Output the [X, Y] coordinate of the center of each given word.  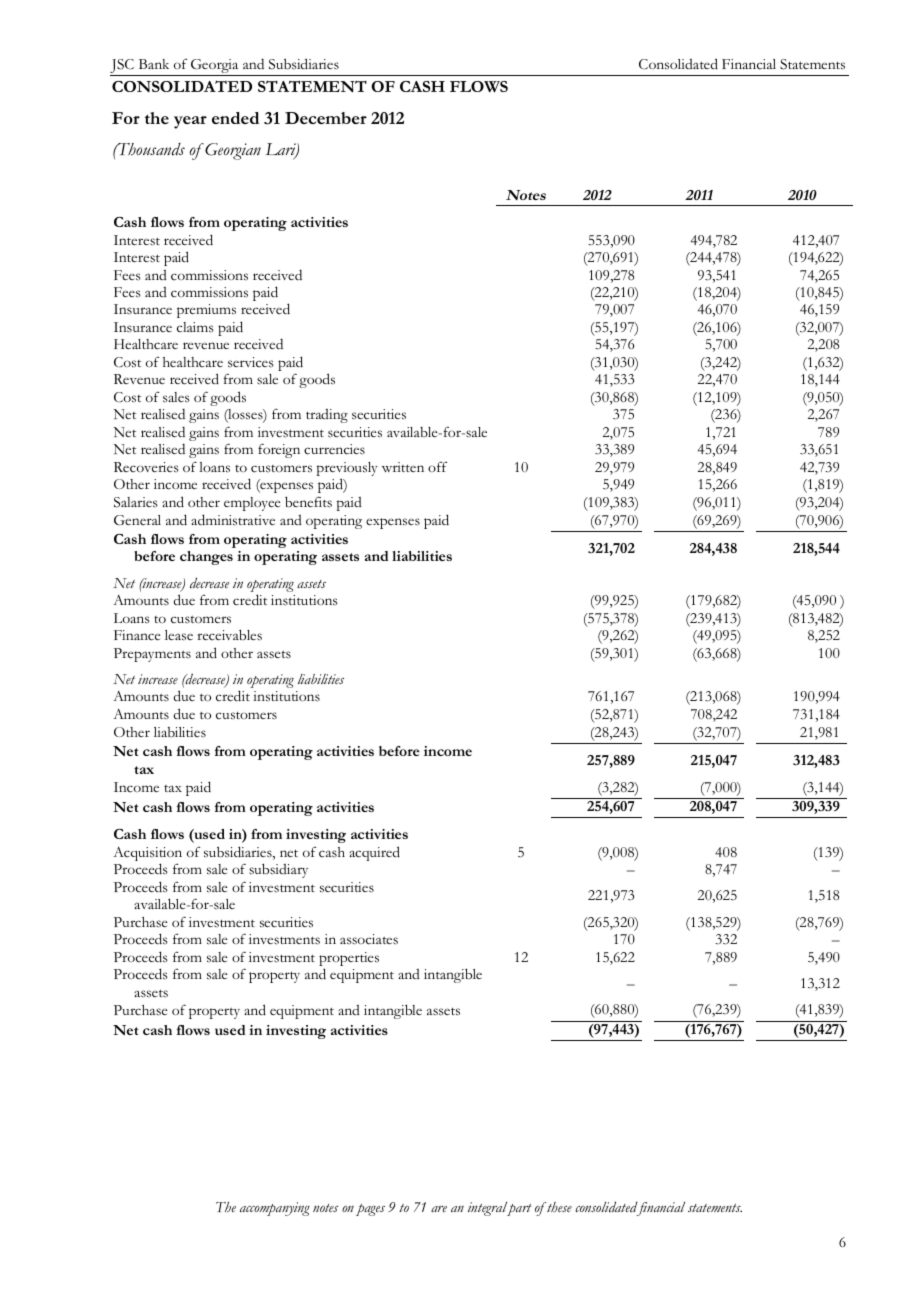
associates [369, 939]
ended [235, 118]
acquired [374, 853]
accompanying [275, 1209]
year [190, 122]
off [437, 467]
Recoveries [146, 467]
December [326, 118]
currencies [334, 449]
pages [370, 1210]
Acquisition [147, 855]
